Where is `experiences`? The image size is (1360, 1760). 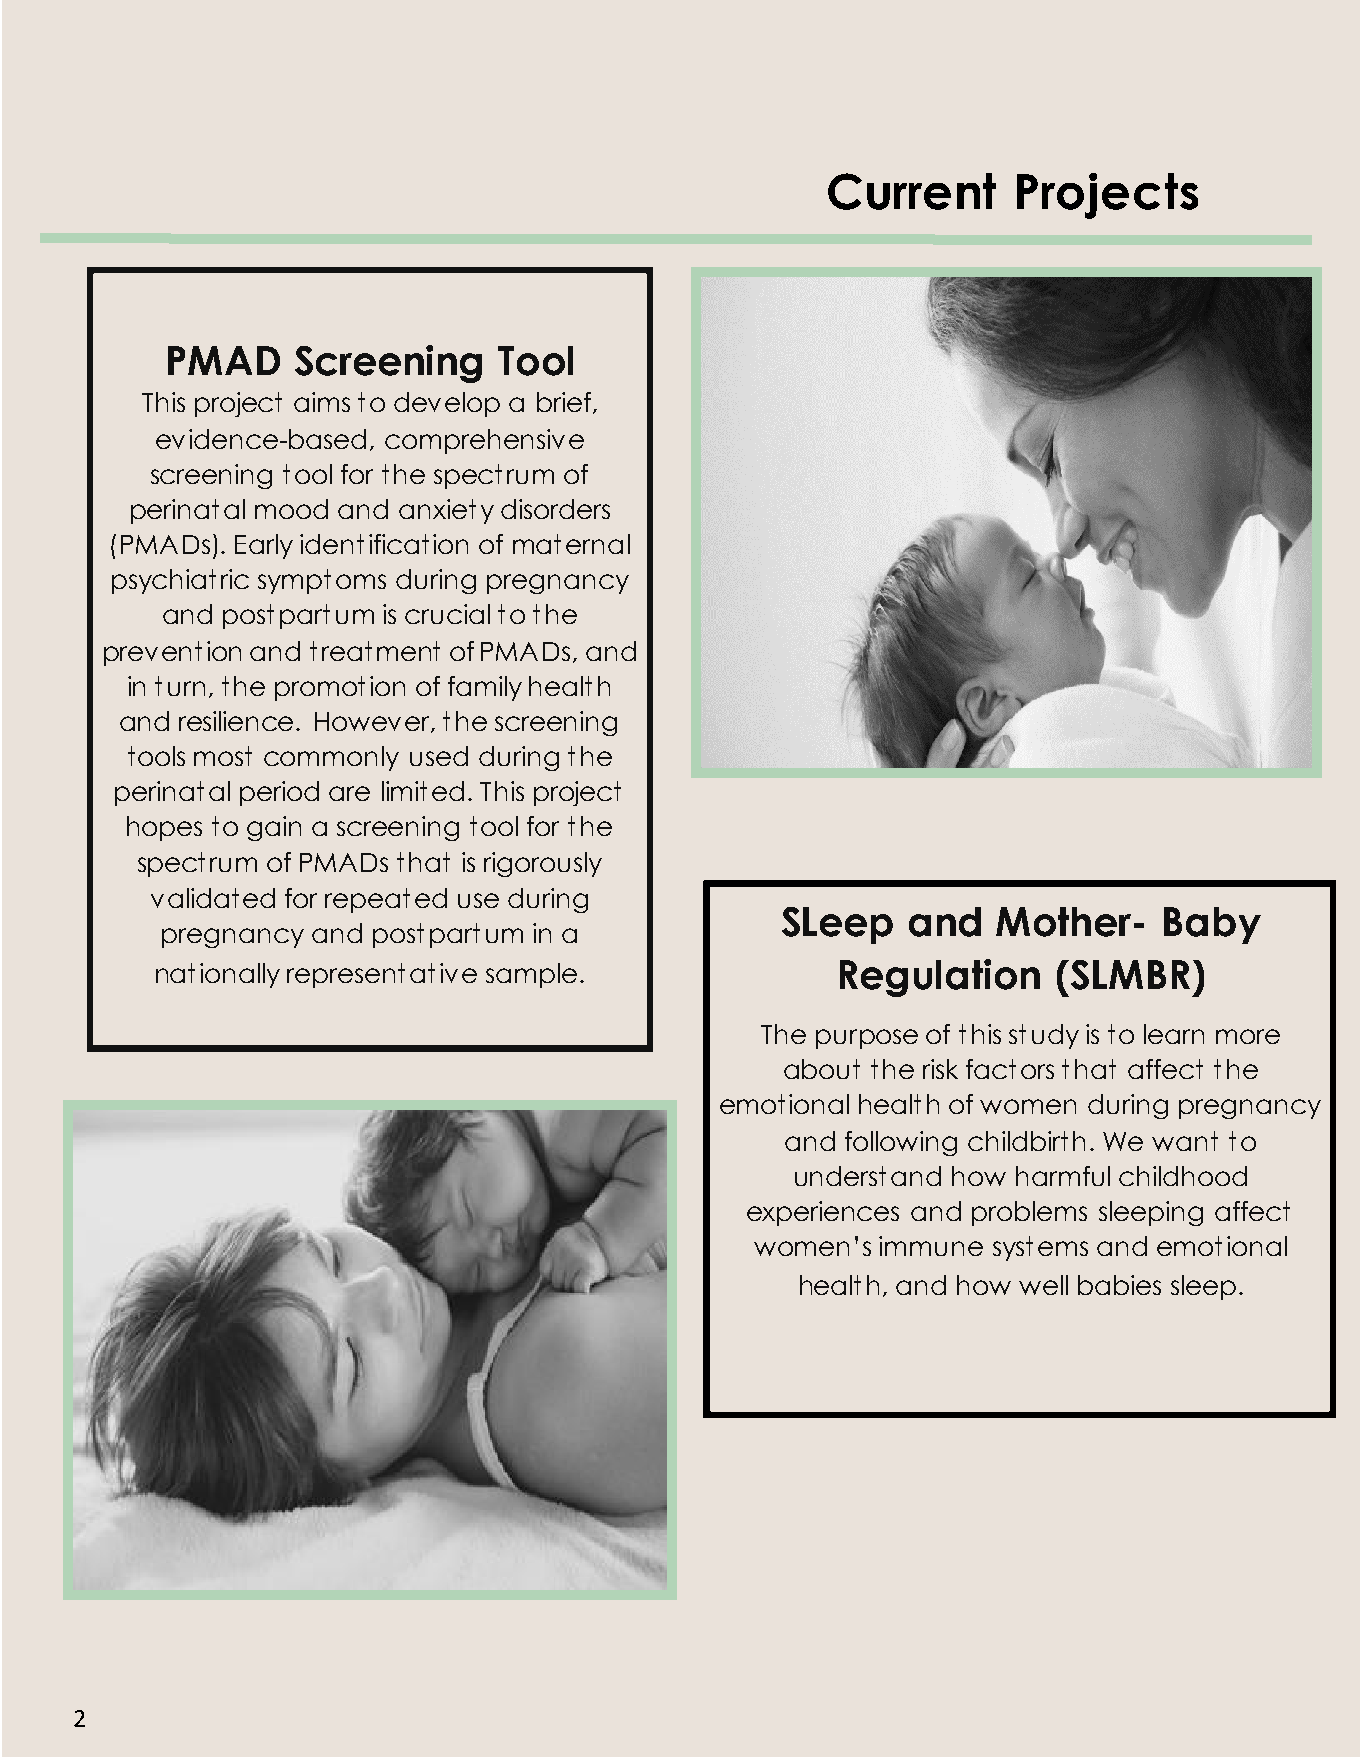
experiences is located at coordinates (823, 1213).
